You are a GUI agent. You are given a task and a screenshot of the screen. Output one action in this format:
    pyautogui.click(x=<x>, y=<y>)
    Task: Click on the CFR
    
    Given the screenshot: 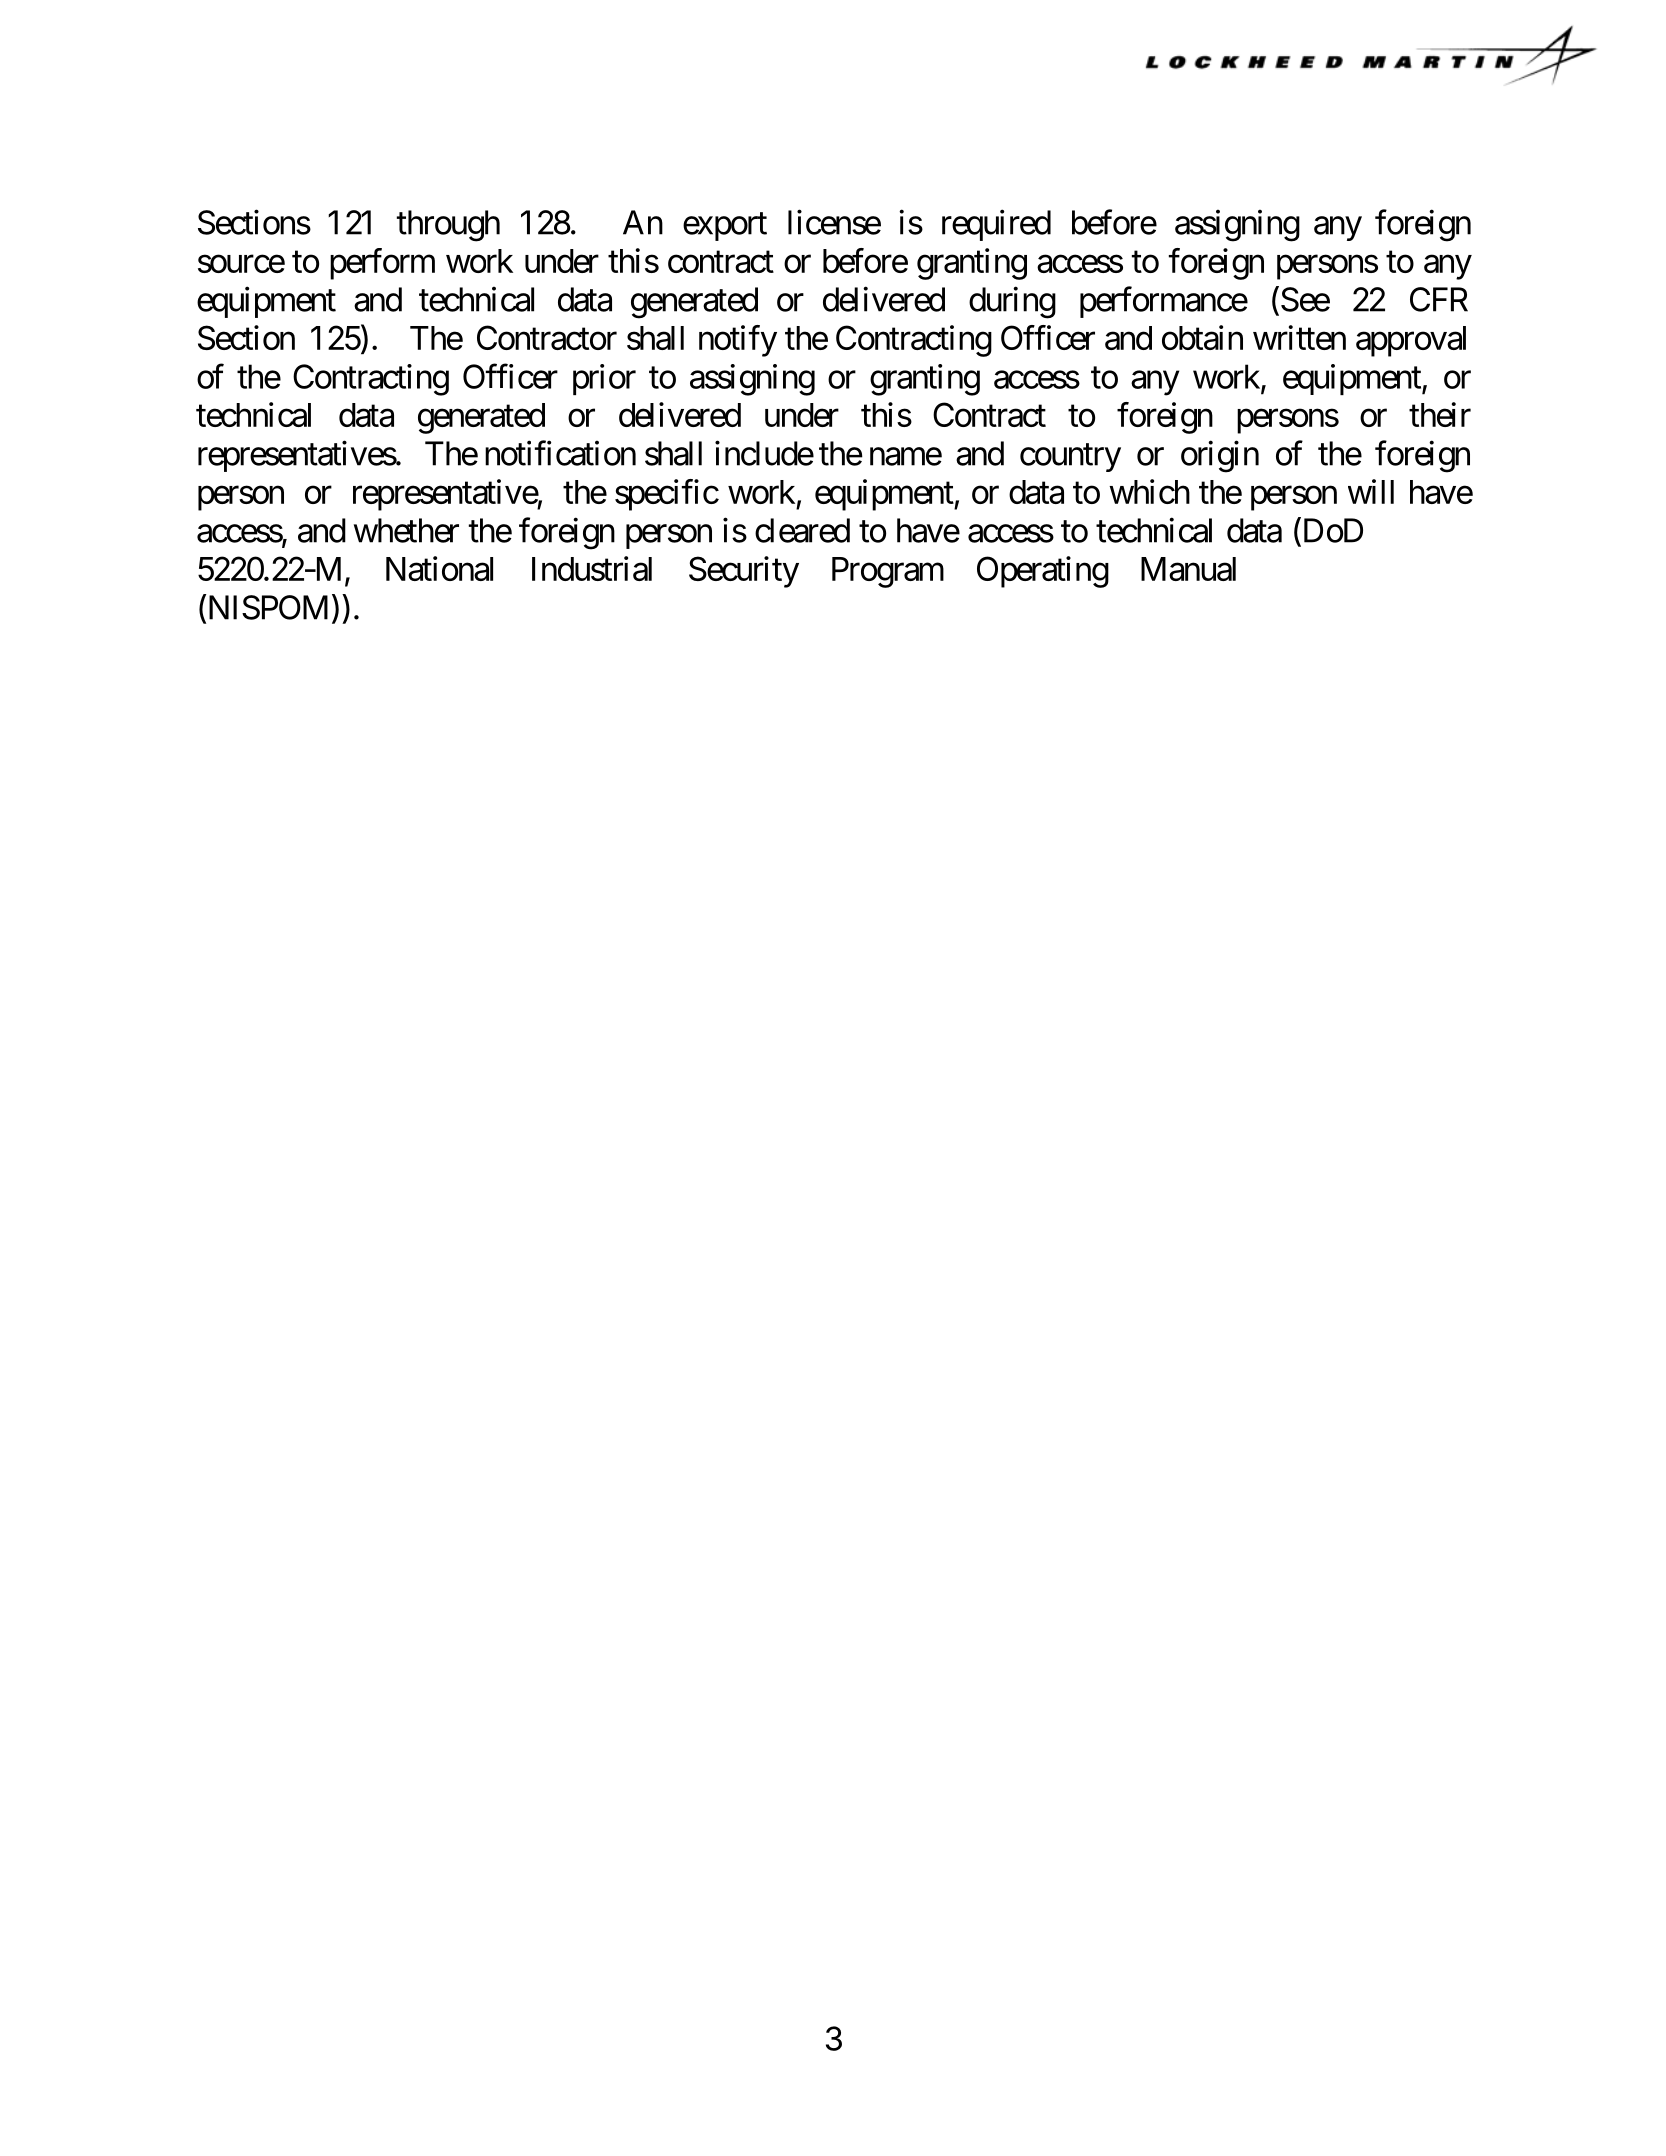 What is the action you would take?
    pyautogui.click(x=1439, y=299)
